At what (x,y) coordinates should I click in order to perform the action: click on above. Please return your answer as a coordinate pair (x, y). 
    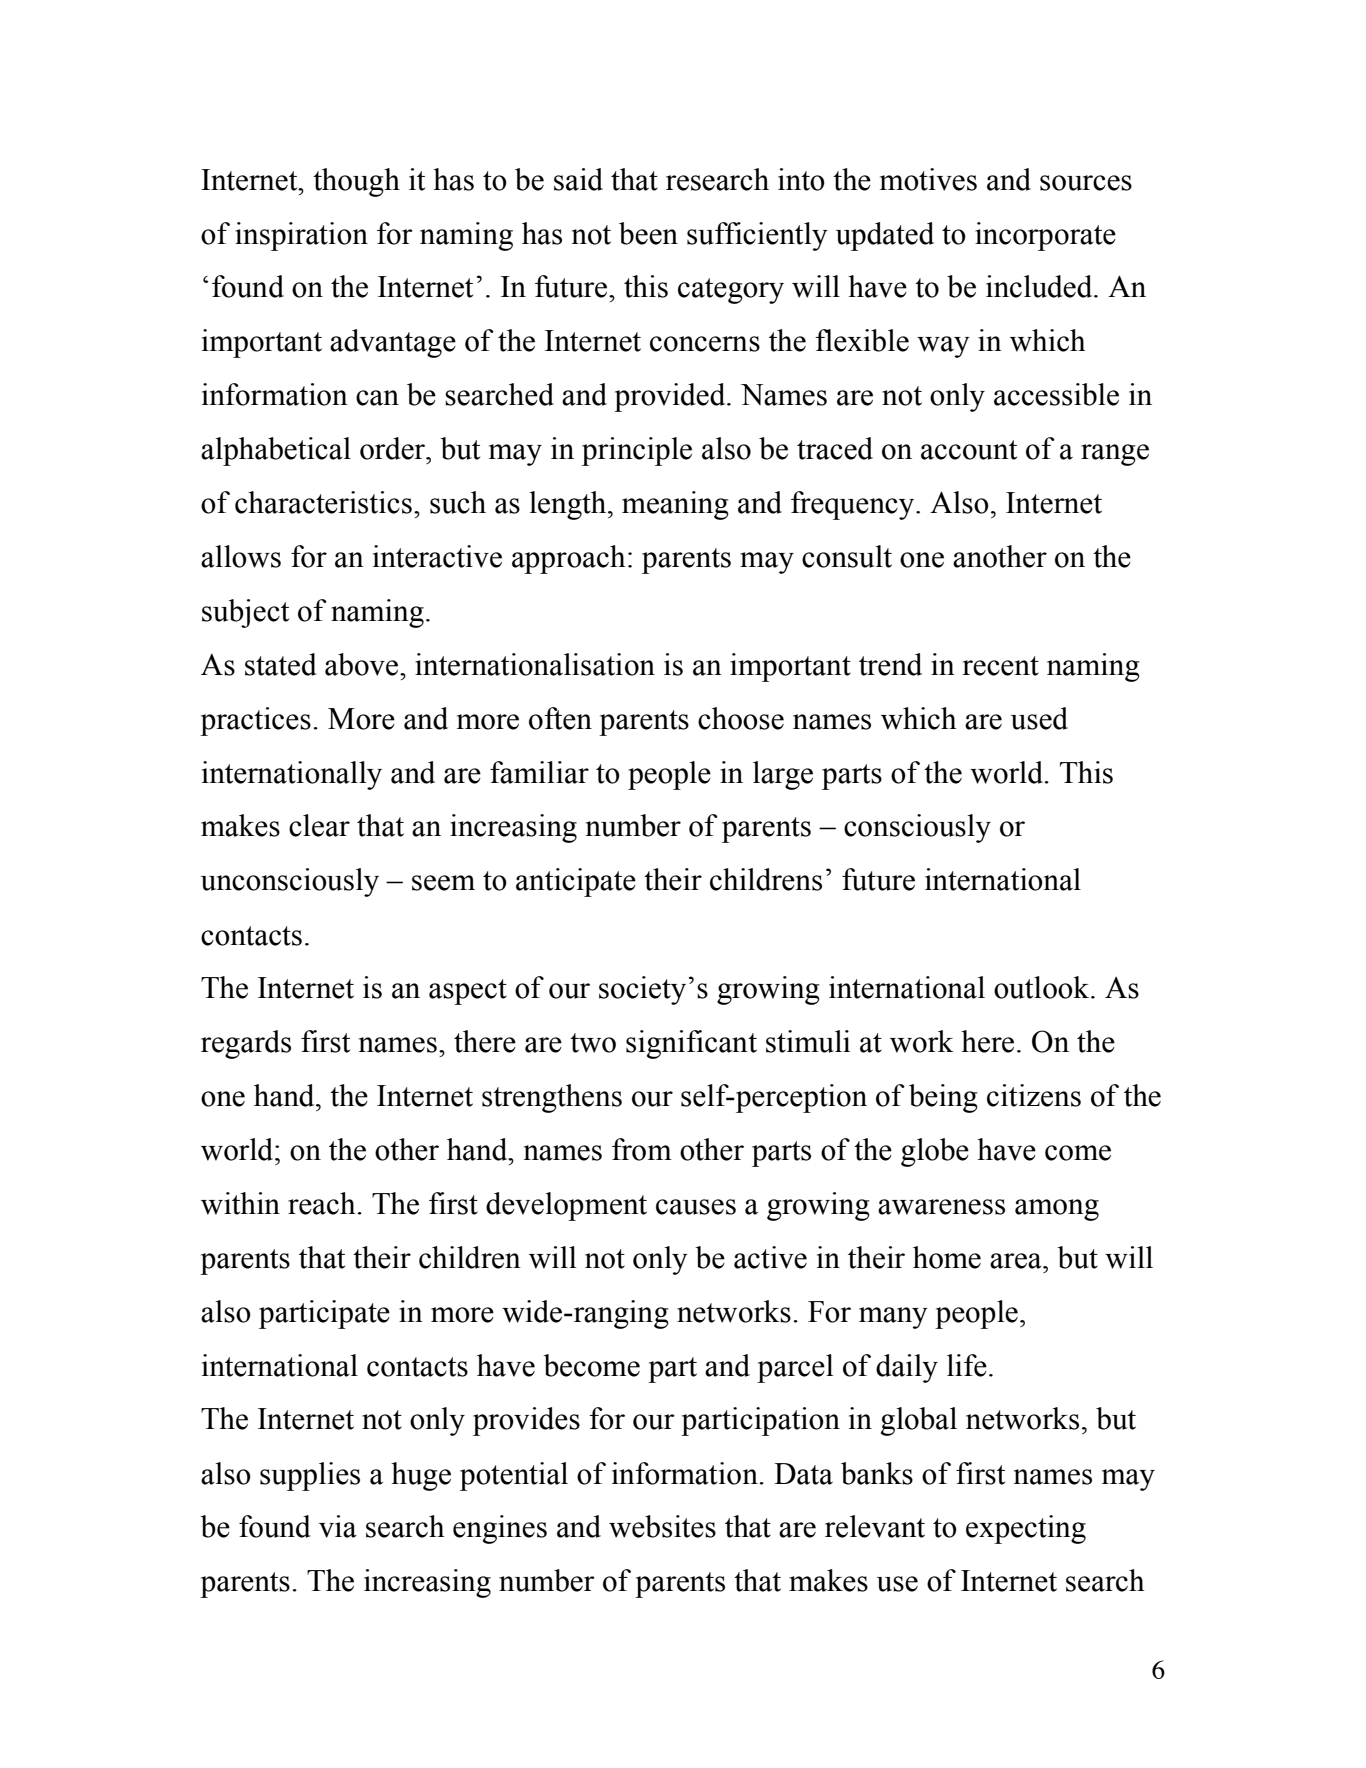
    Looking at the image, I should click on (363, 664).
